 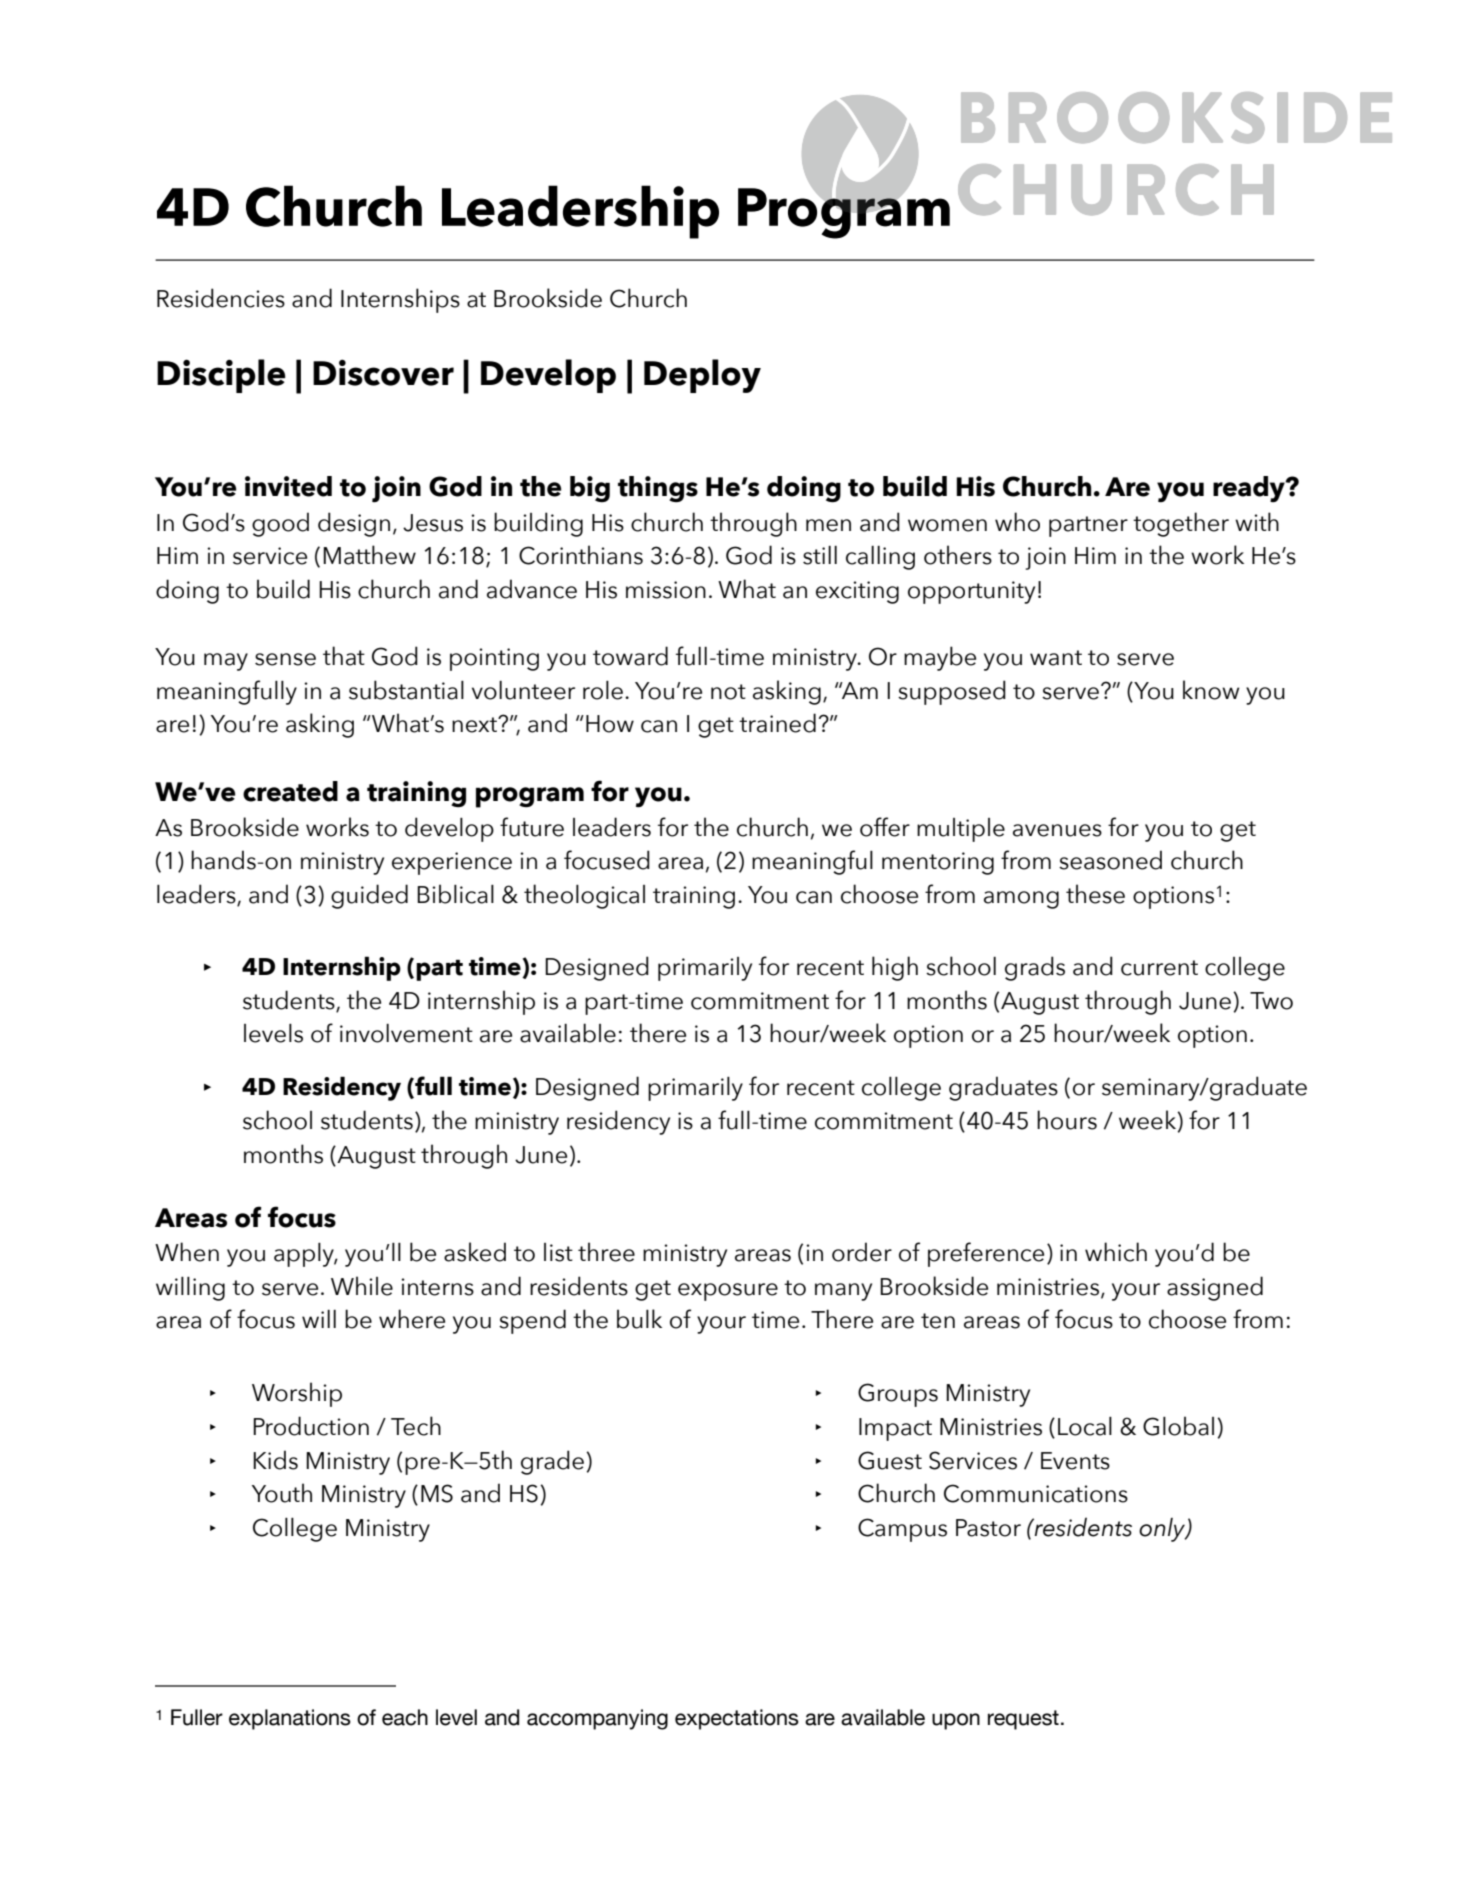 I want to click on Deploy, so click(x=702, y=376).
